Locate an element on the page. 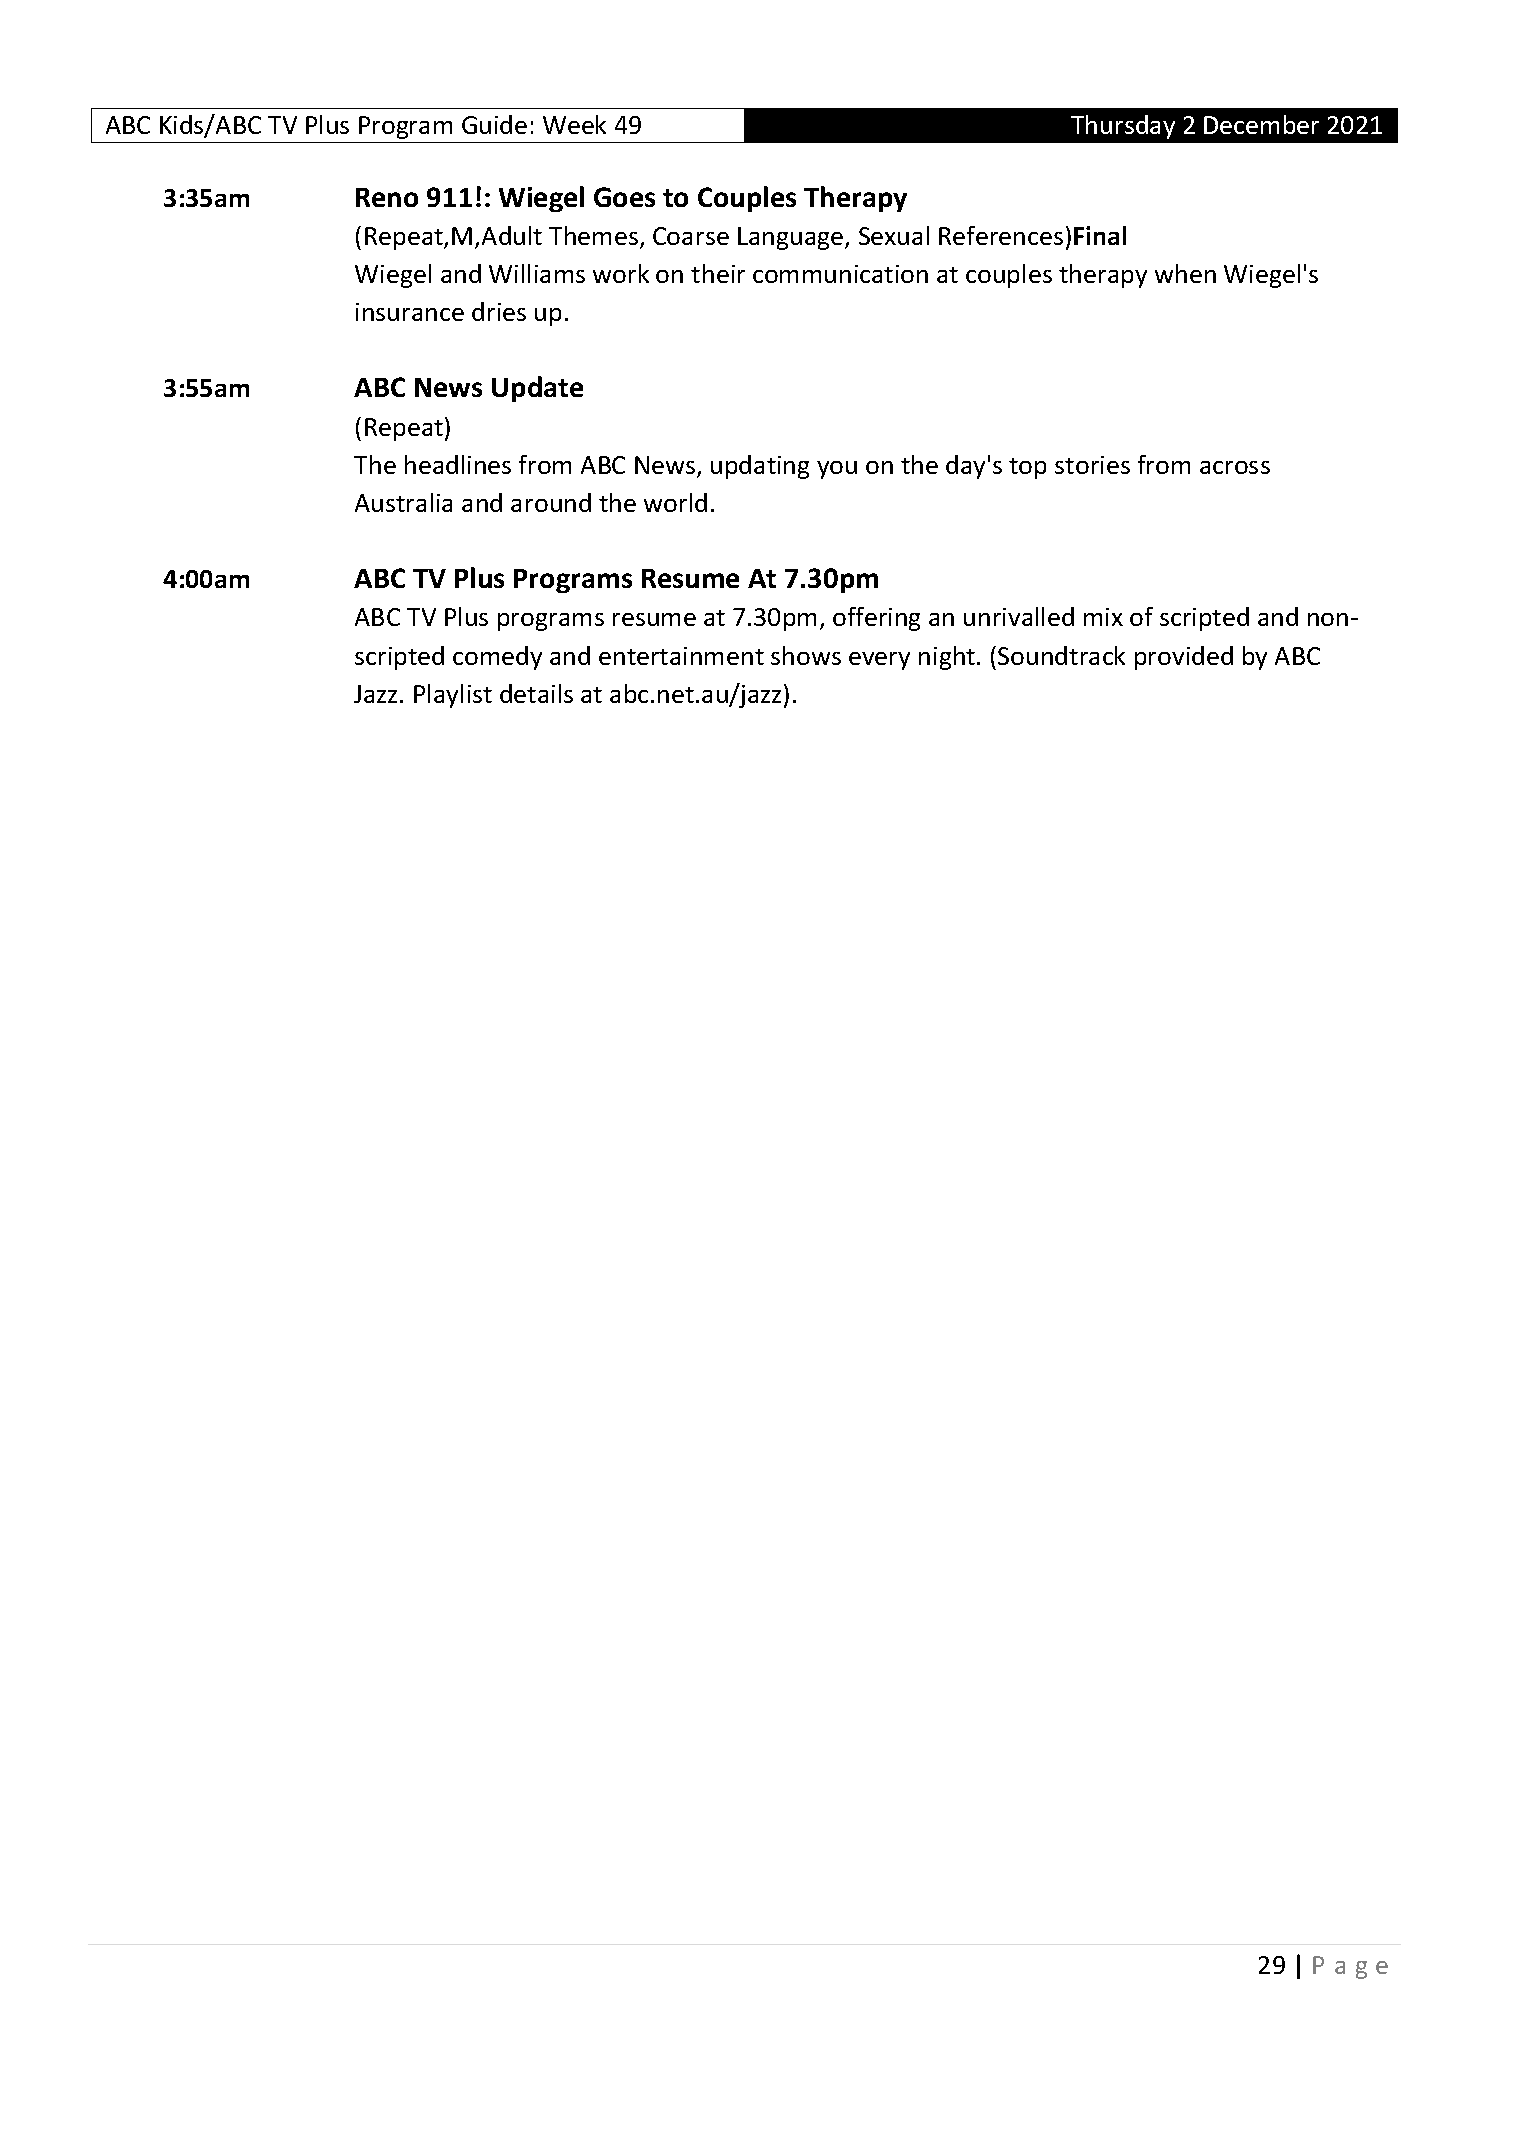  around is located at coordinates (551, 502).
